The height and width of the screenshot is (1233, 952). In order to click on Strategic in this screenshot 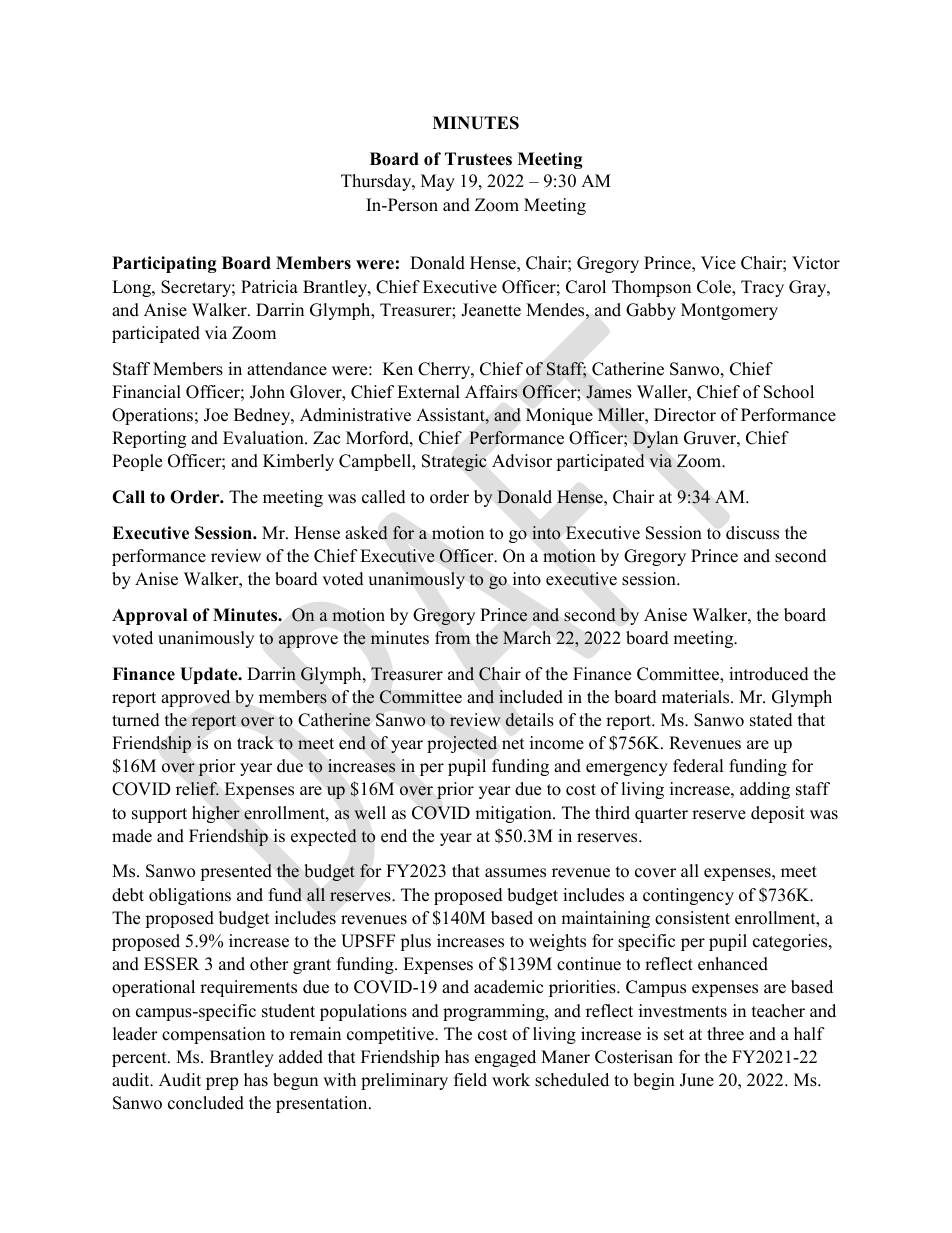, I will do `click(454, 462)`.
